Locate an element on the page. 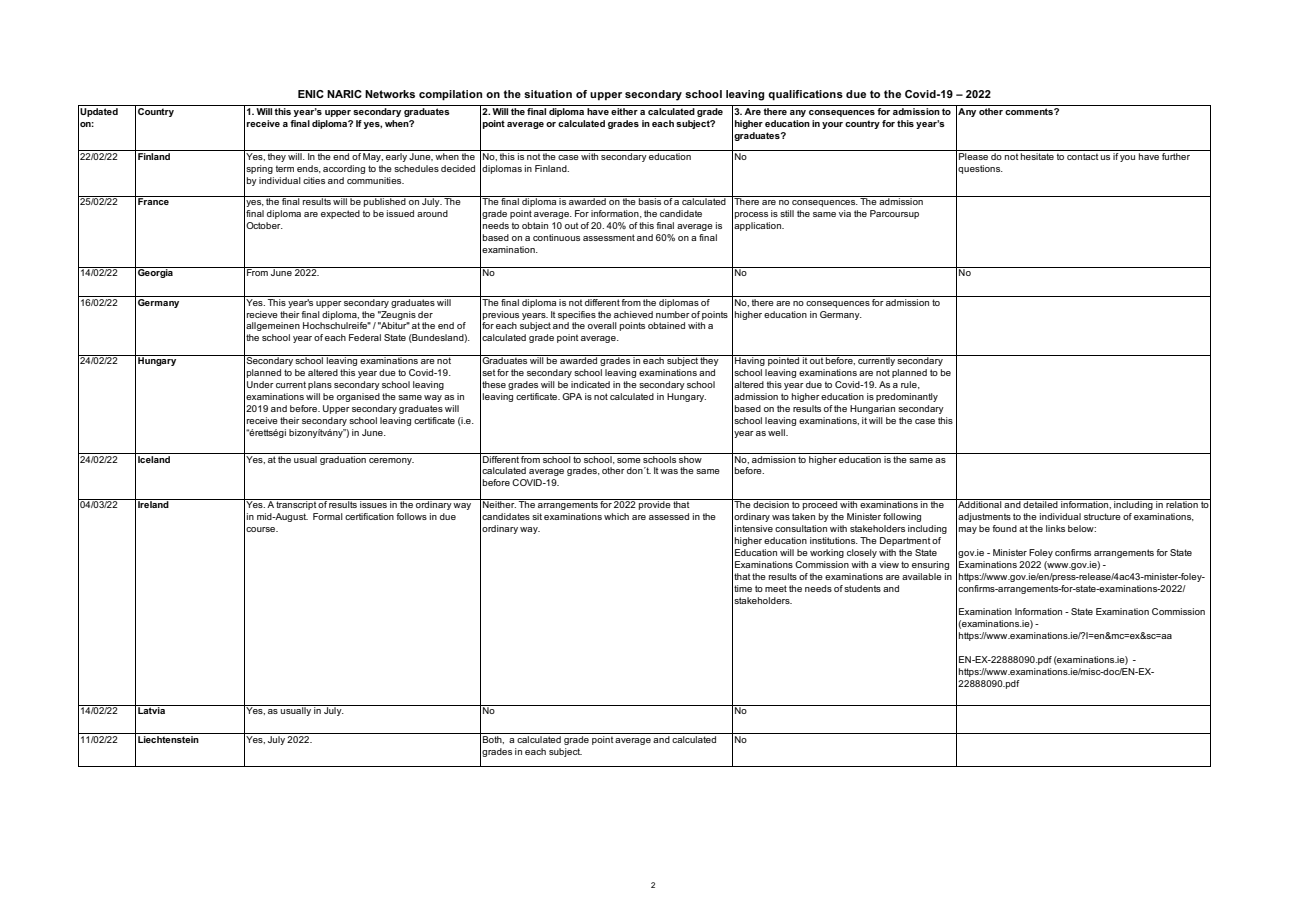 This document has width=1308, height=924. meet is located at coordinates (776, 588).
